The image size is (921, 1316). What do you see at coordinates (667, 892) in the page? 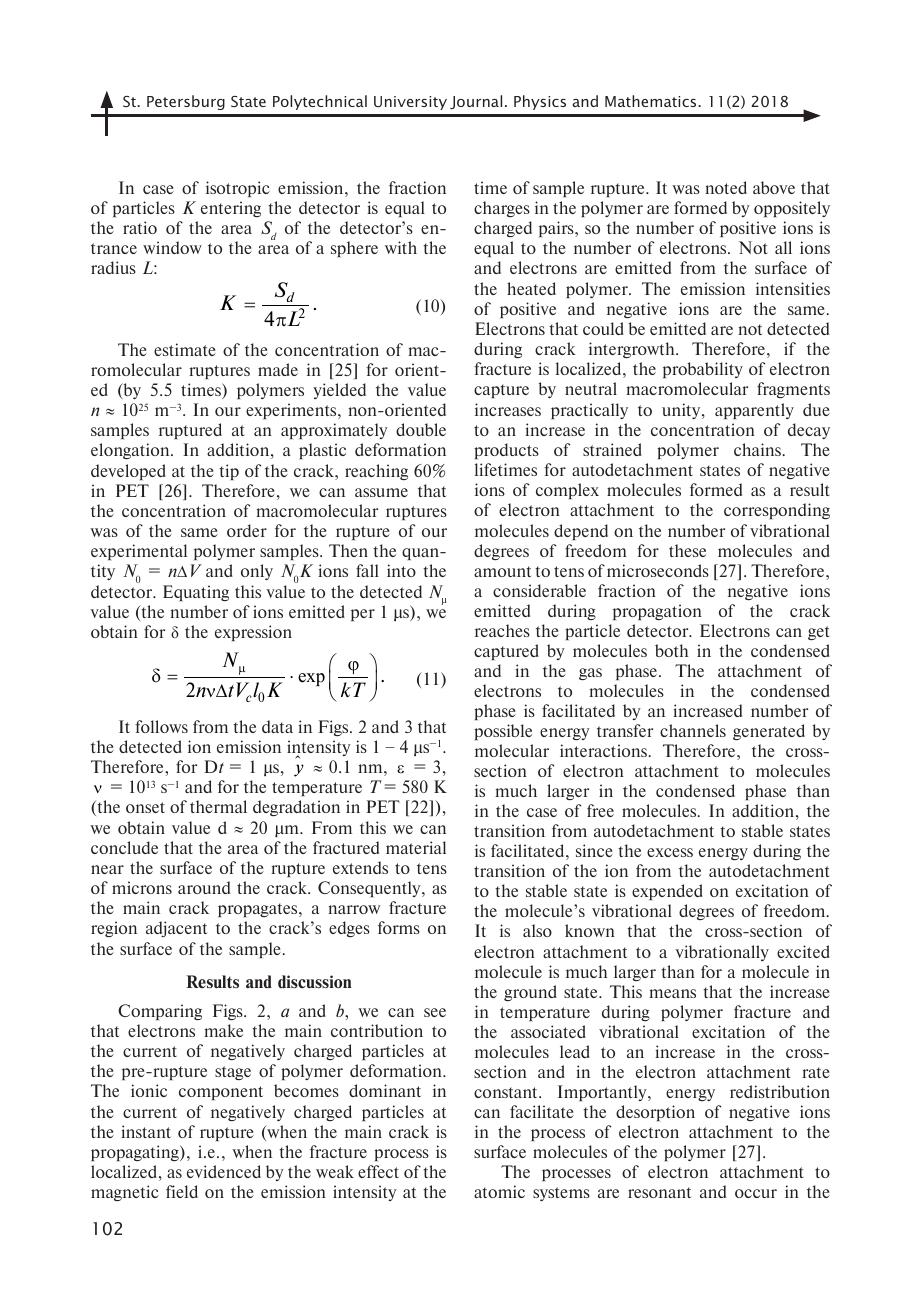
I see `expended` at bounding box center [667, 892].
